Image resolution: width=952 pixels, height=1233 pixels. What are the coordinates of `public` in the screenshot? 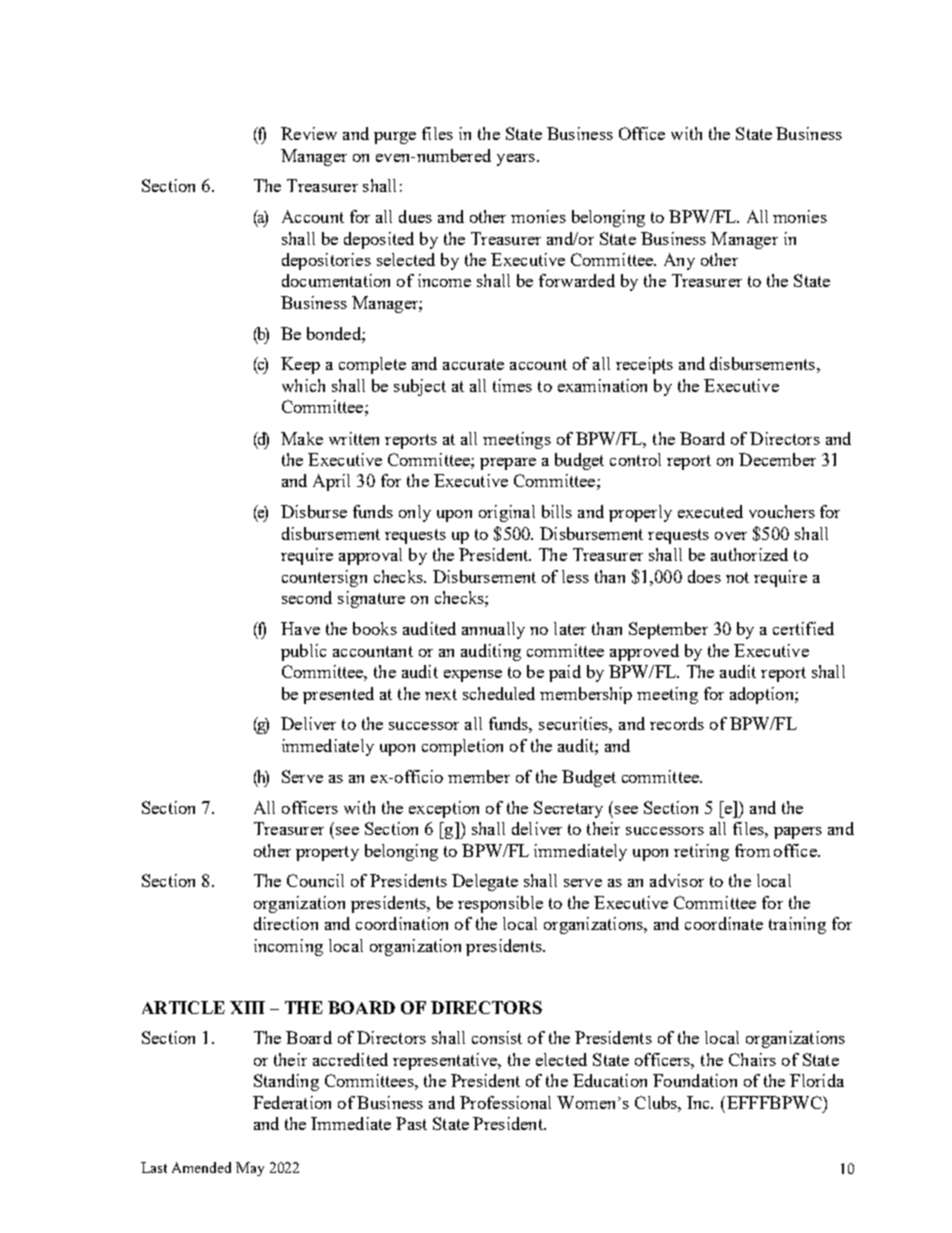 It's located at (303, 652).
